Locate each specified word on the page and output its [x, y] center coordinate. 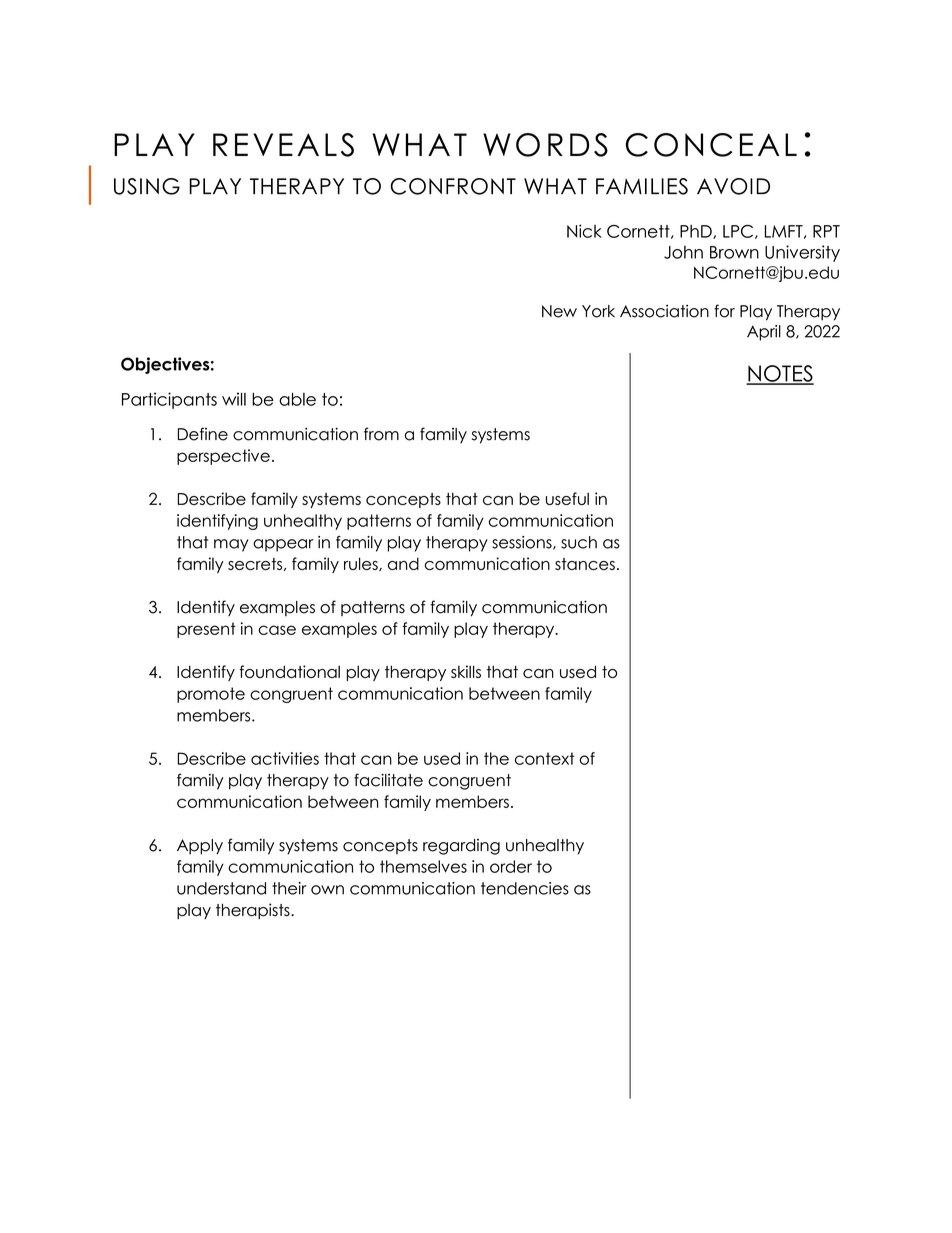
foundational [289, 671]
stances [585, 564]
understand [221, 888]
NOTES [780, 374]
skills [466, 671]
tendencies [525, 888]
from [381, 434]
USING [147, 186]
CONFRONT [453, 186]
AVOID [733, 186]
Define [203, 434]
